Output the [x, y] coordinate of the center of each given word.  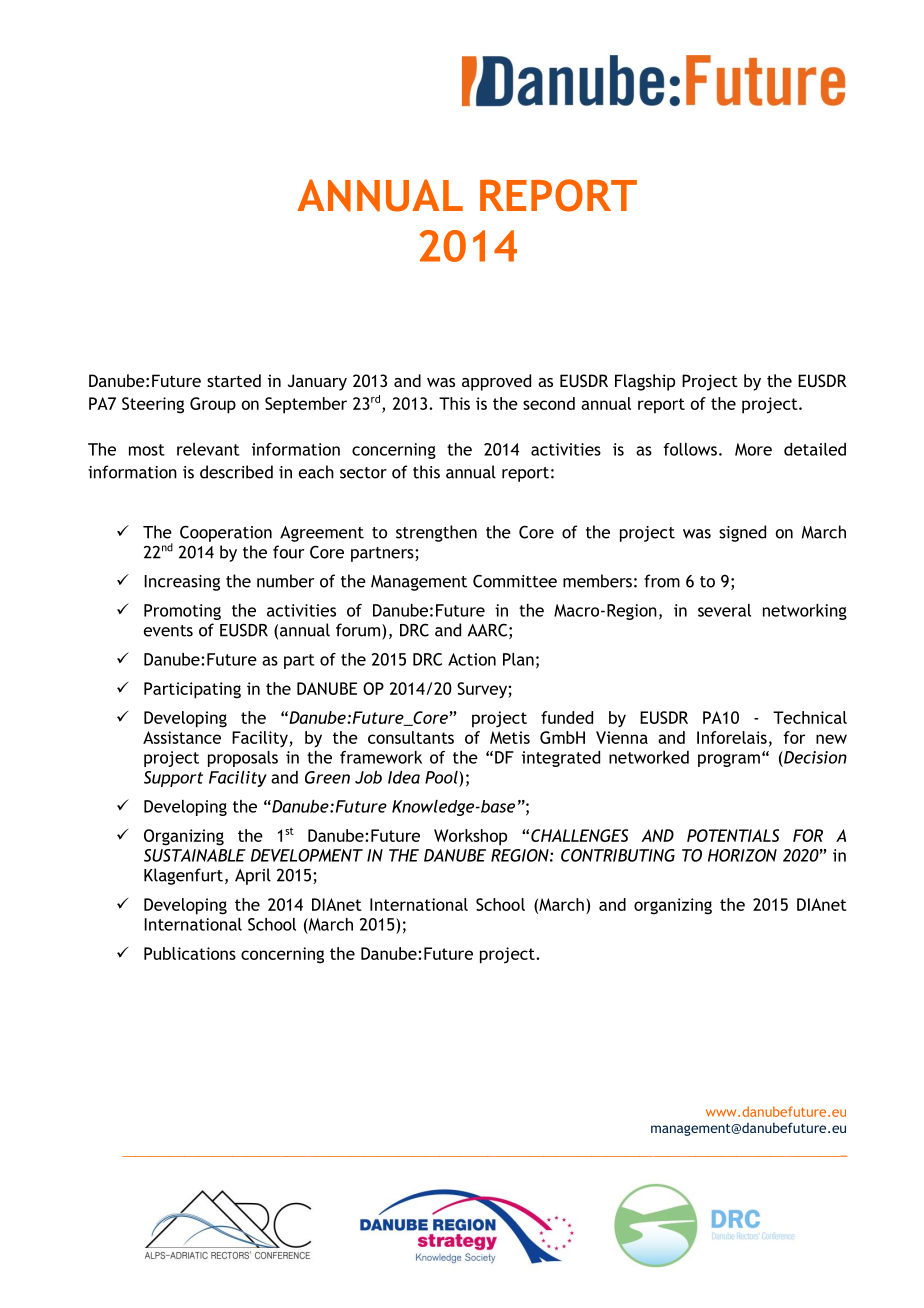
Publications [190, 953]
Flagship [645, 382]
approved [496, 382]
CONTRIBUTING [618, 855]
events [168, 631]
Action [472, 659]
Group [213, 405]
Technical [810, 717]
